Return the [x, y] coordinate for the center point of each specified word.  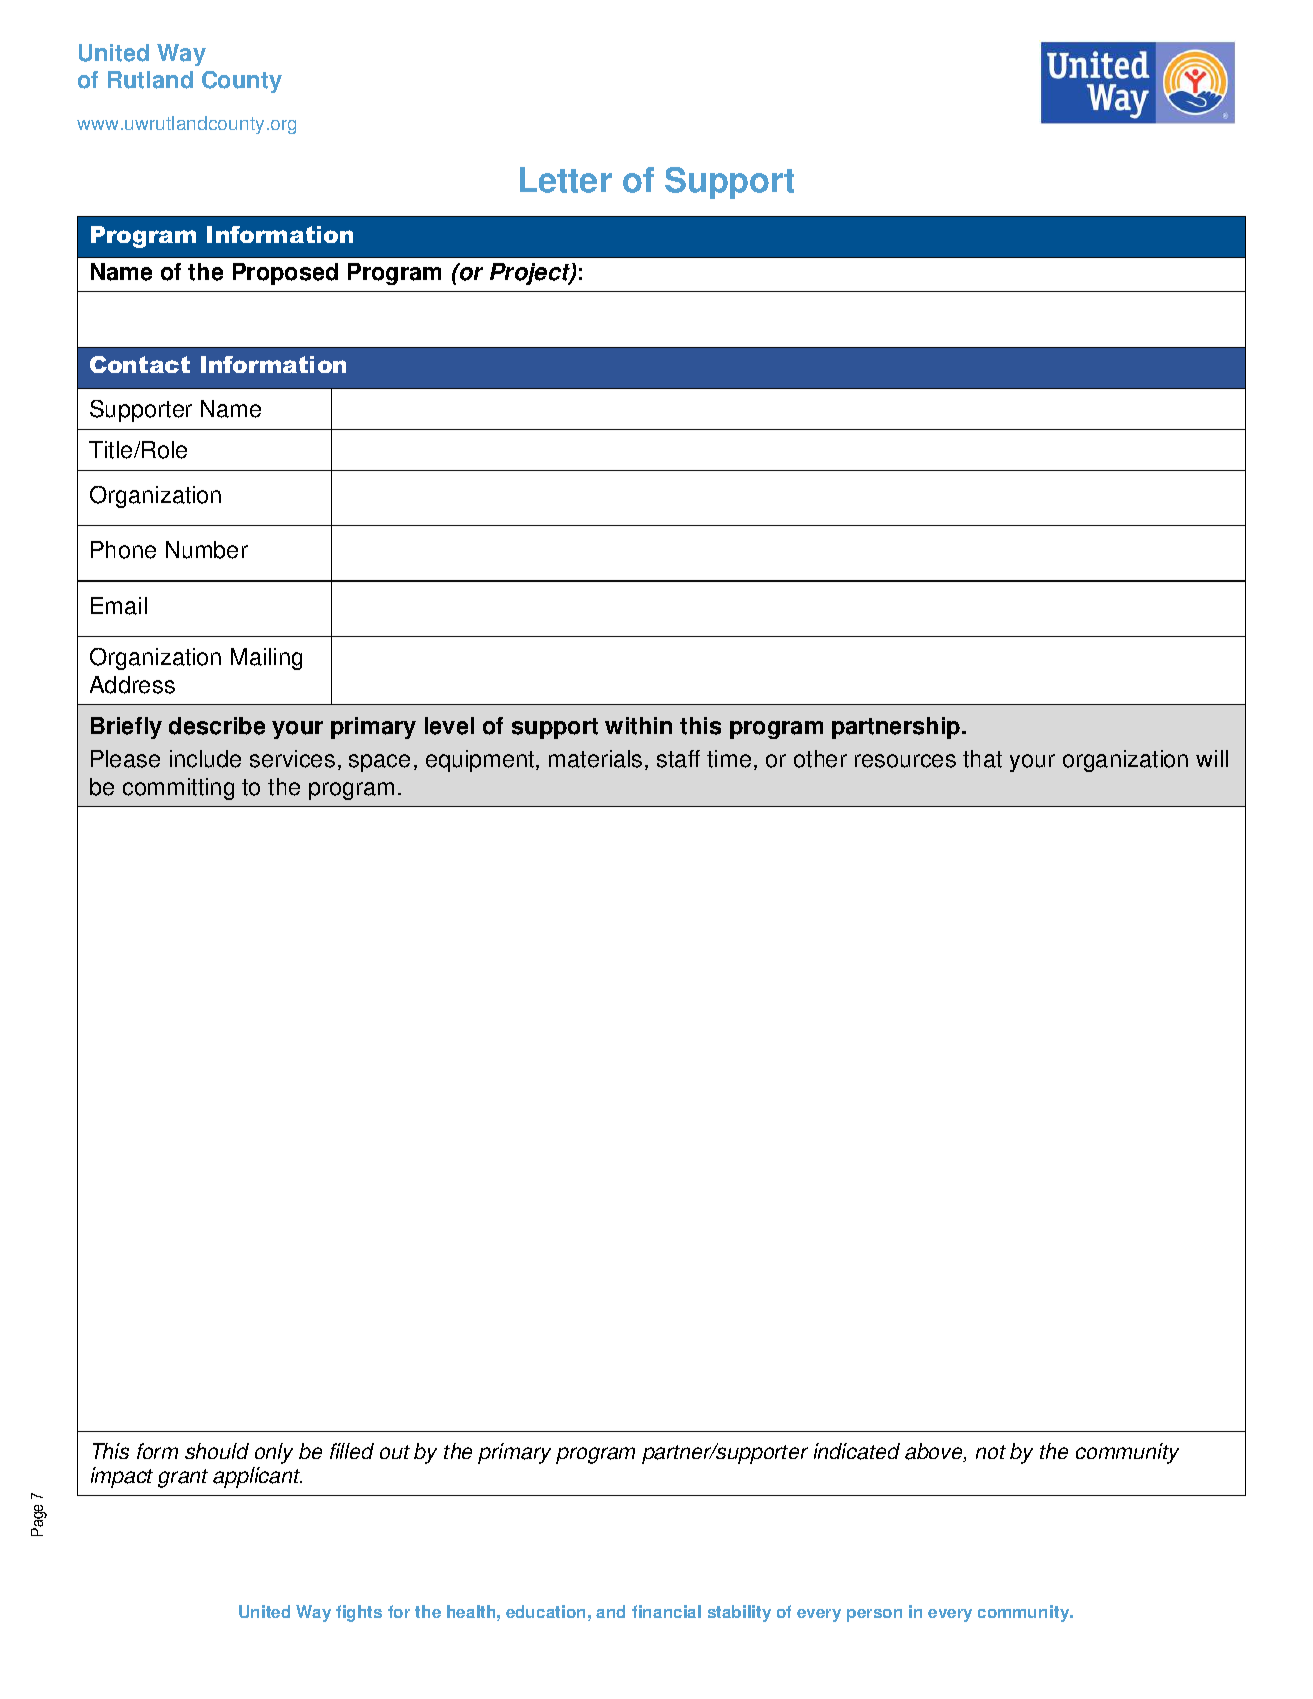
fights [359, 1613]
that [982, 759]
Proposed [285, 274]
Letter [566, 180]
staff [678, 759]
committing [178, 789]
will [1212, 758]
